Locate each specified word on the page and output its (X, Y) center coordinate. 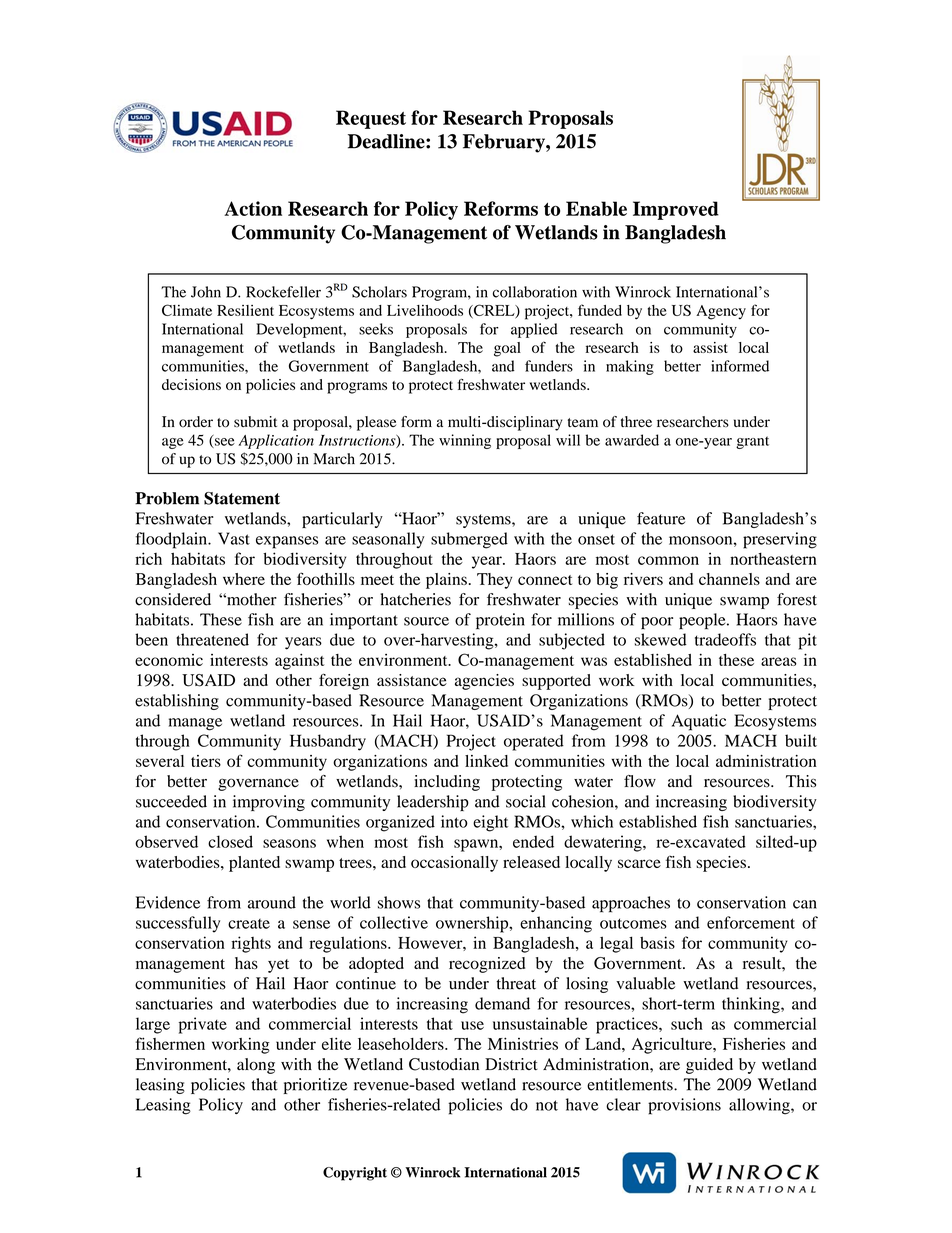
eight (490, 823)
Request (371, 119)
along (256, 1066)
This (801, 781)
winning (465, 441)
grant (752, 442)
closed (230, 841)
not (547, 1105)
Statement (242, 498)
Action (253, 208)
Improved (676, 210)
